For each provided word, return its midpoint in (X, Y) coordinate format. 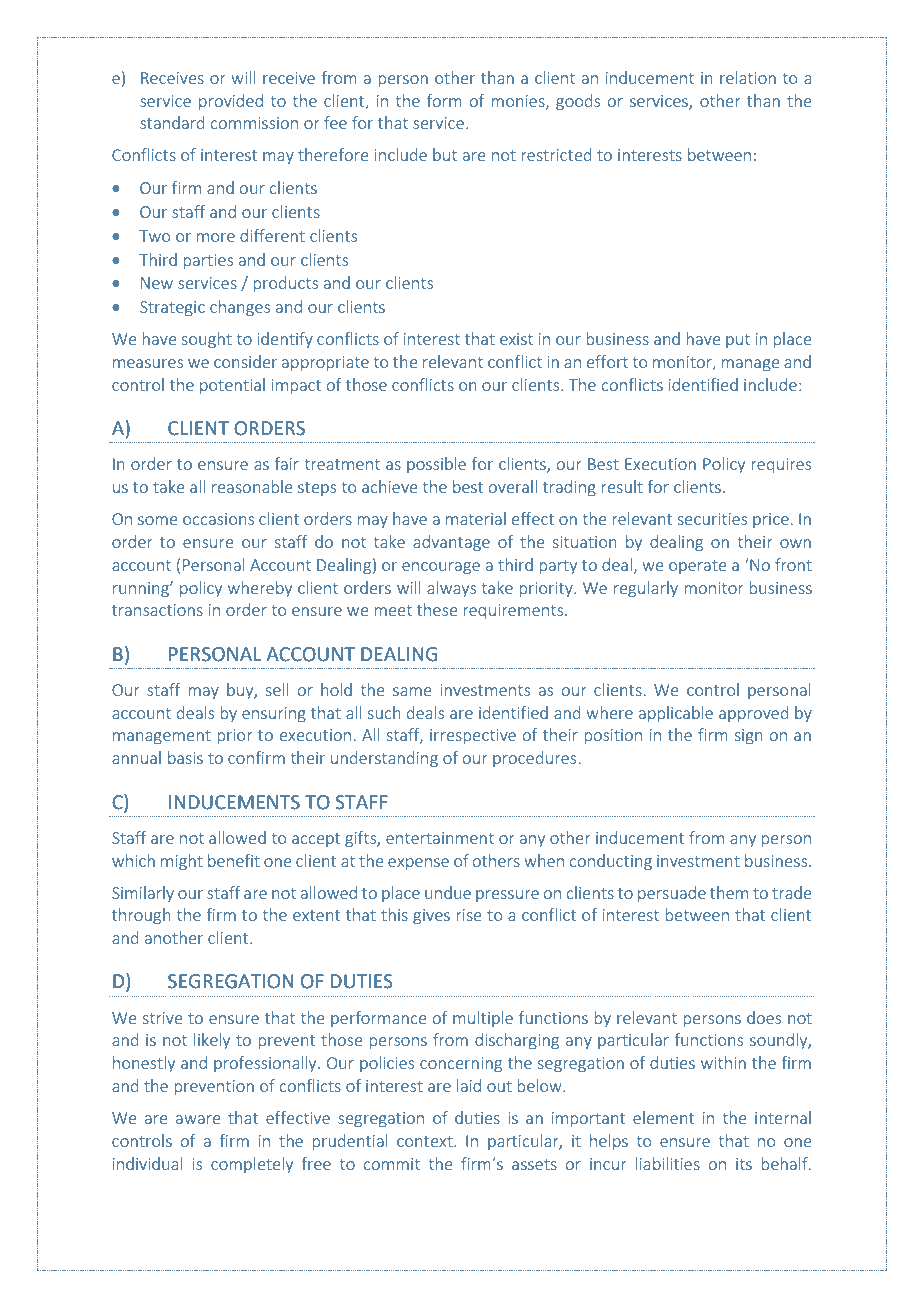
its (744, 1164)
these (437, 609)
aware (198, 1119)
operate (698, 567)
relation (748, 77)
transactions (157, 610)
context (426, 1141)
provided (231, 102)
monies (519, 102)
